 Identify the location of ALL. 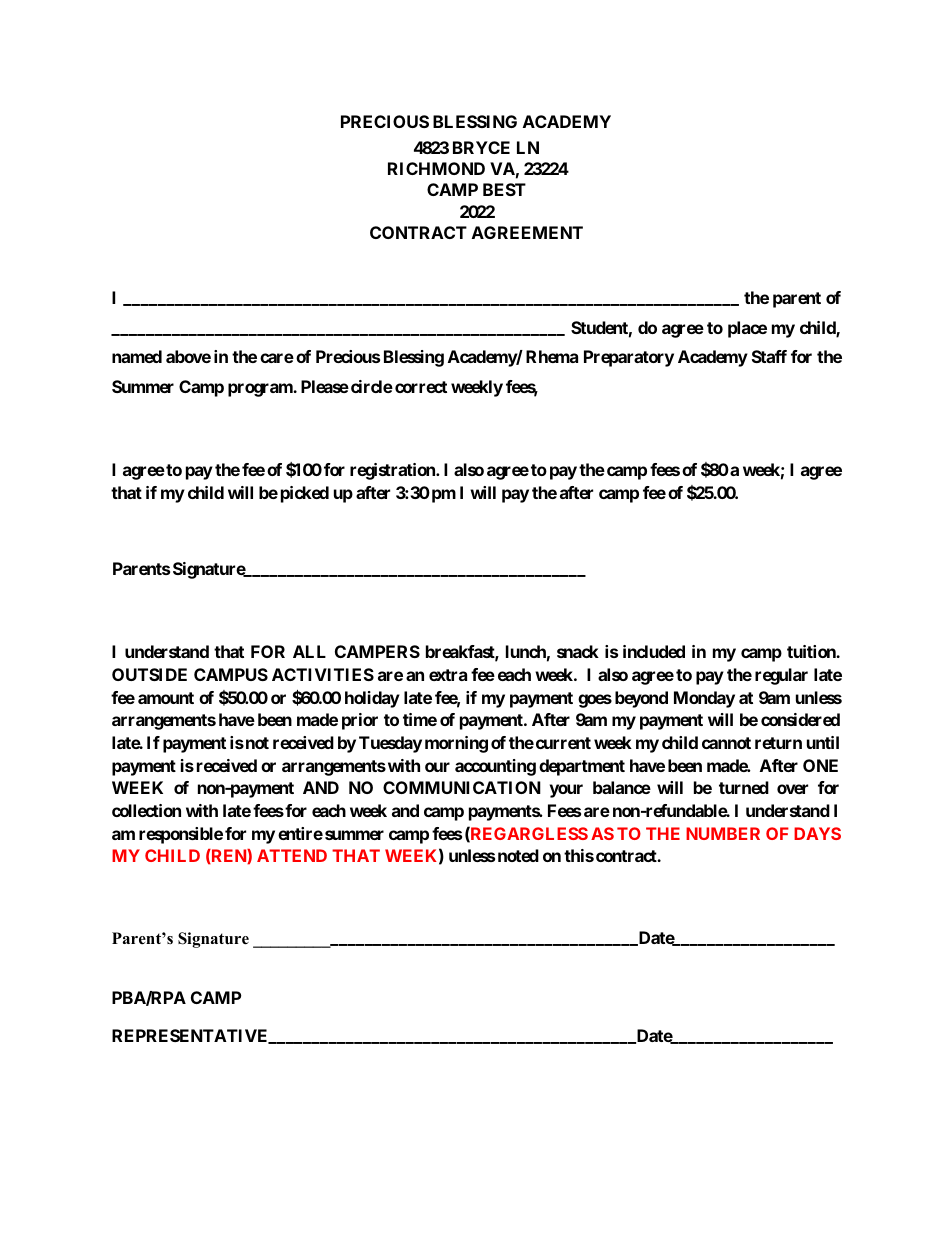
(309, 651).
